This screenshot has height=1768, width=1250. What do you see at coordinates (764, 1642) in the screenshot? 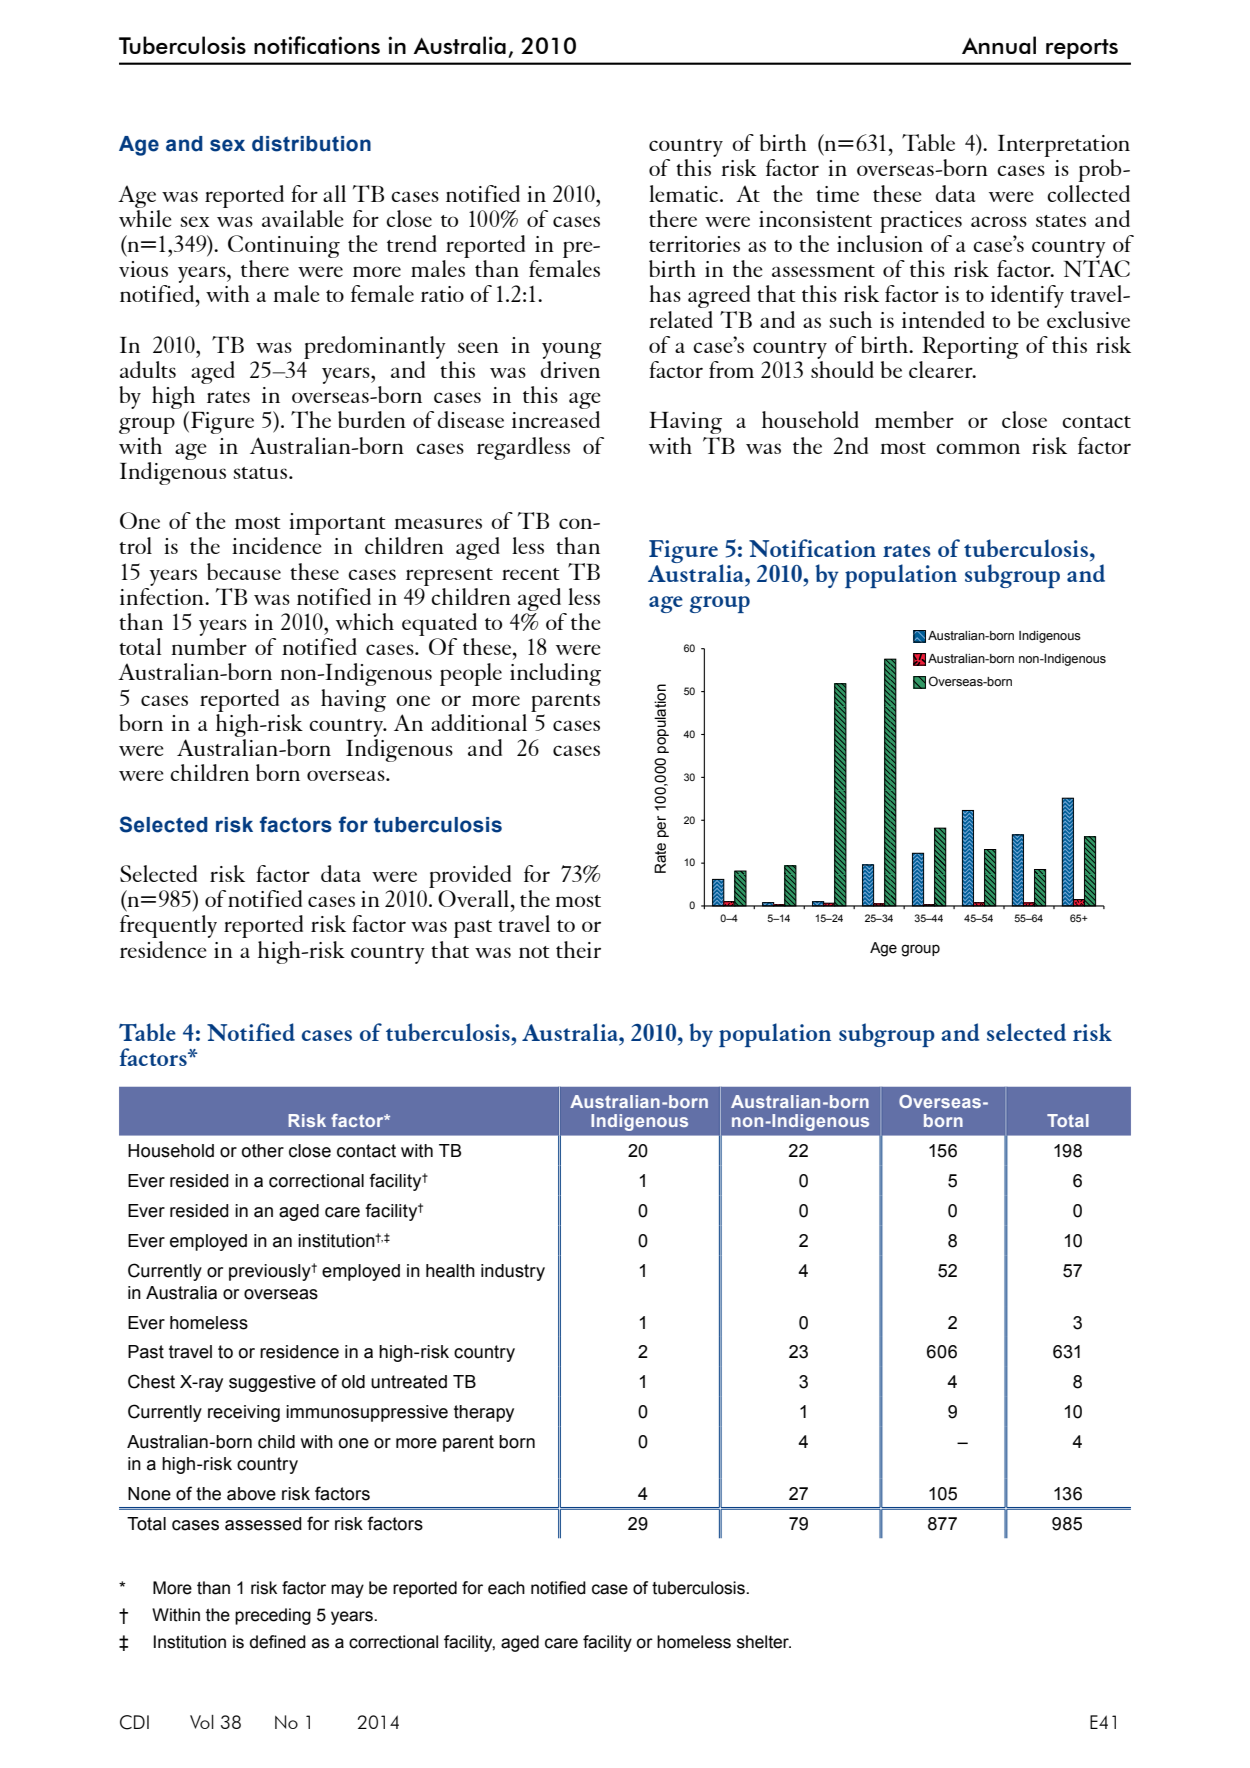
I see `shelter` at bounding box center [764, 1642].
